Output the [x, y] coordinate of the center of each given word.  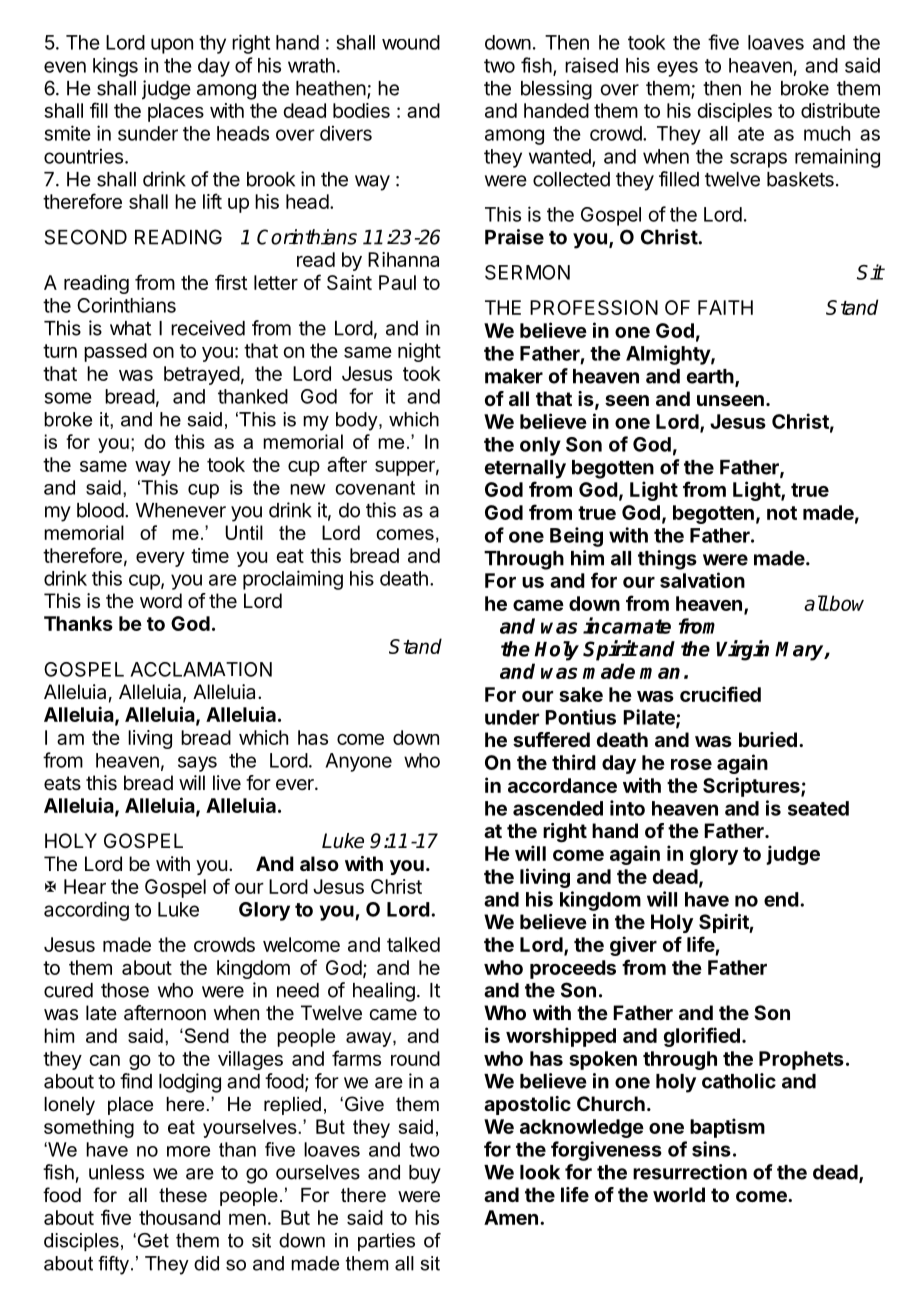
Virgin [742, 650]
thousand [179, 1217]
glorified [702, 1037]
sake [581, 694]
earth [710, 376]
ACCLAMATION [201, 669]
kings [115, 67]
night [419, 352]
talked [413, 944]
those [125, 990]
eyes [677, 69]
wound [411, 42]
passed [115, 352]
